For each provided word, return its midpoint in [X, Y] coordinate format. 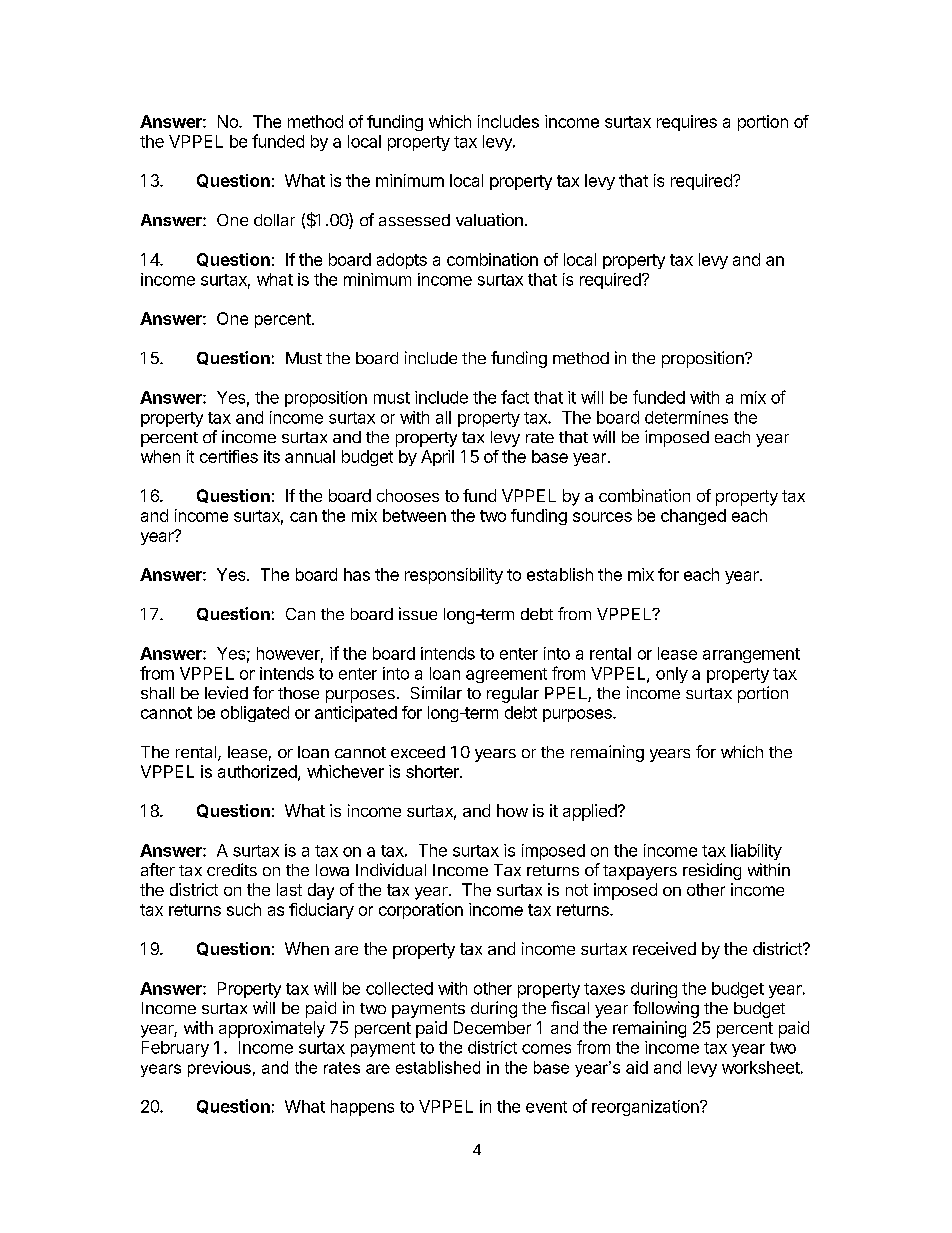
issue [418, 613]
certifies [229, 456]
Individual [391, 869]
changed [693, 517]
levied [226, 692]
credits [232, 869]
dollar [274, 220]
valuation [489, 219]
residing [712, 871]
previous [219, 1069]
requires [687, 123]
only [672, 675]
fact [515, 397]
